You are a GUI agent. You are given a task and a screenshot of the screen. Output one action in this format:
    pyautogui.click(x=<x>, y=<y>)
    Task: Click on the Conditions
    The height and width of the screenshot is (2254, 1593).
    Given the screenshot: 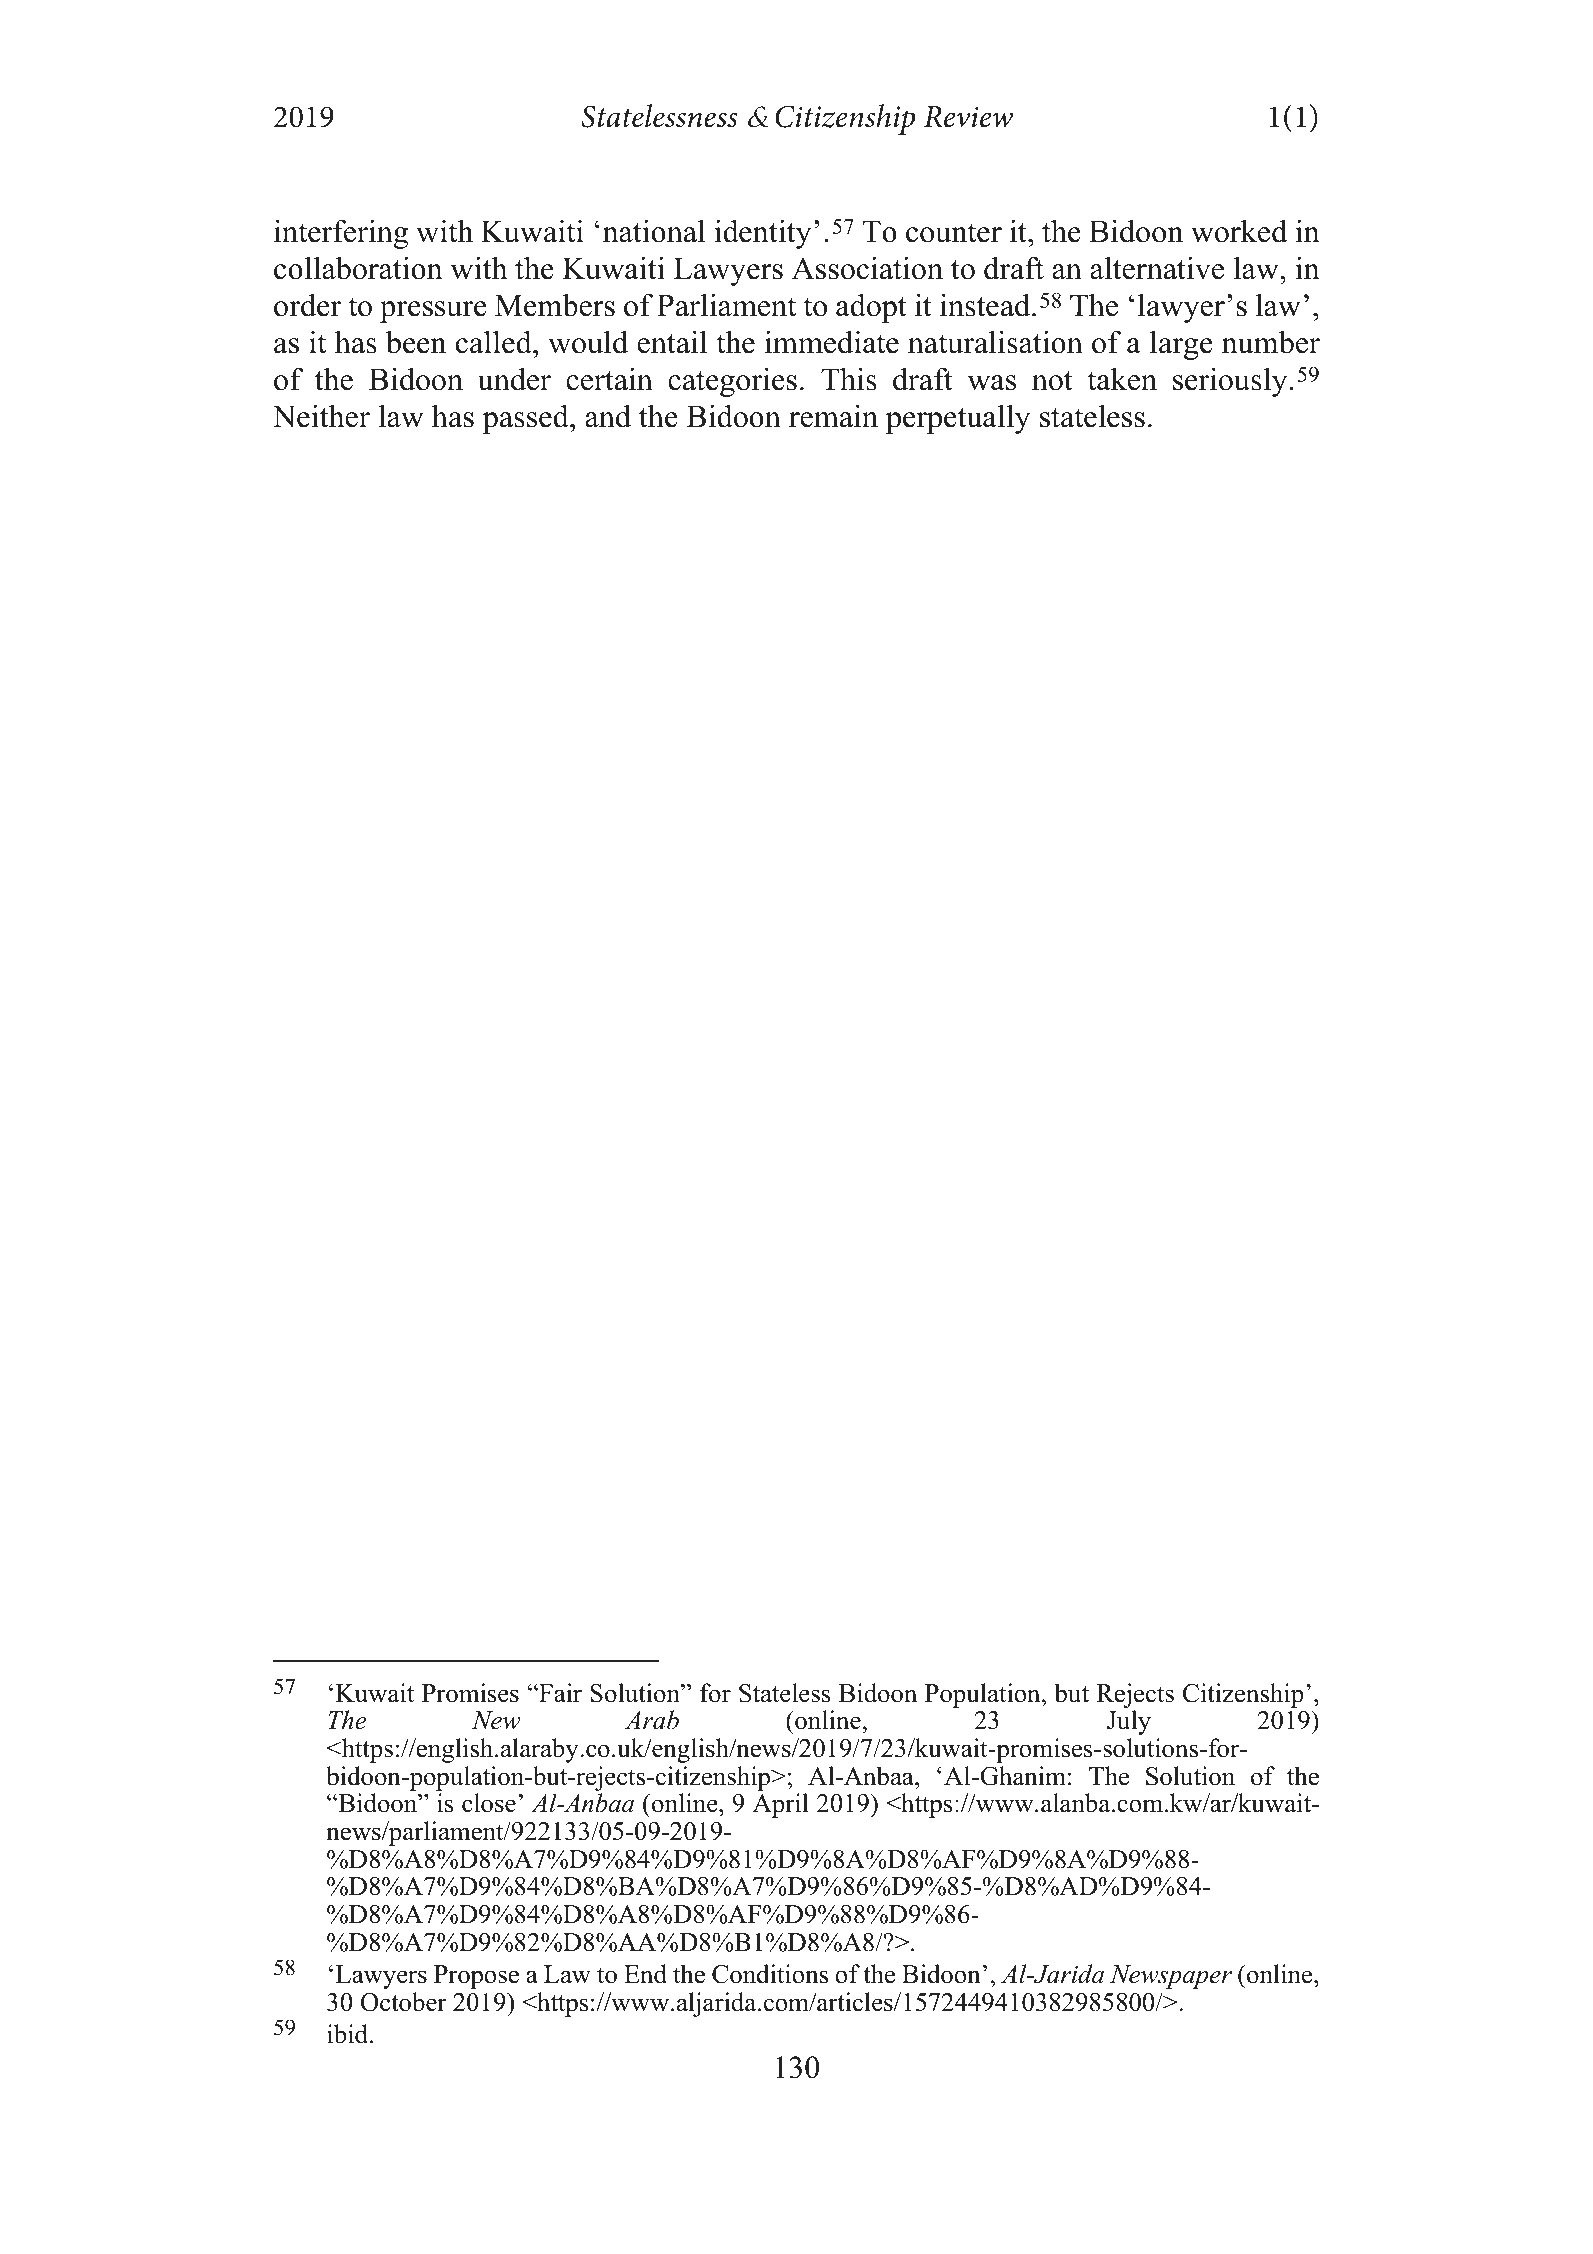 What is the action you would take?
    pyautogui.click(x=770, y=1974)
